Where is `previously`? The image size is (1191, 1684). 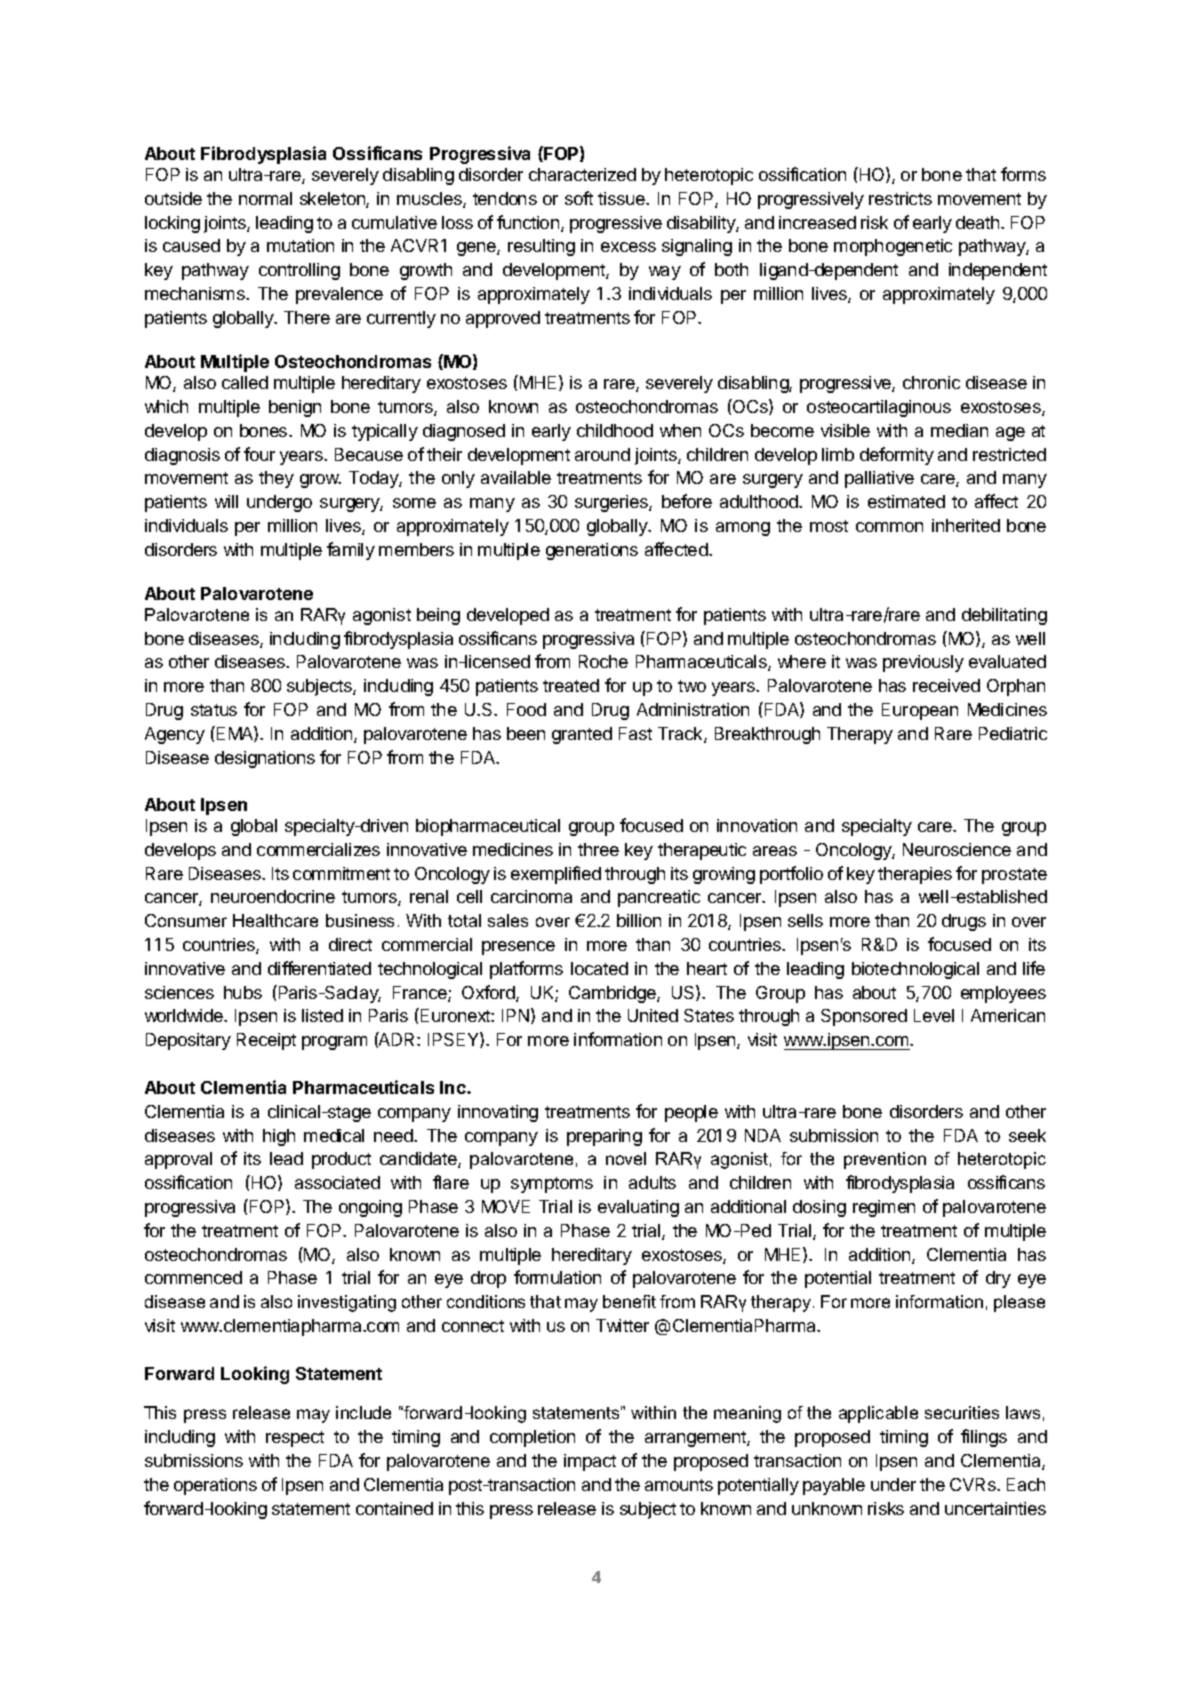 previously is located at coordinates (923, 663).
